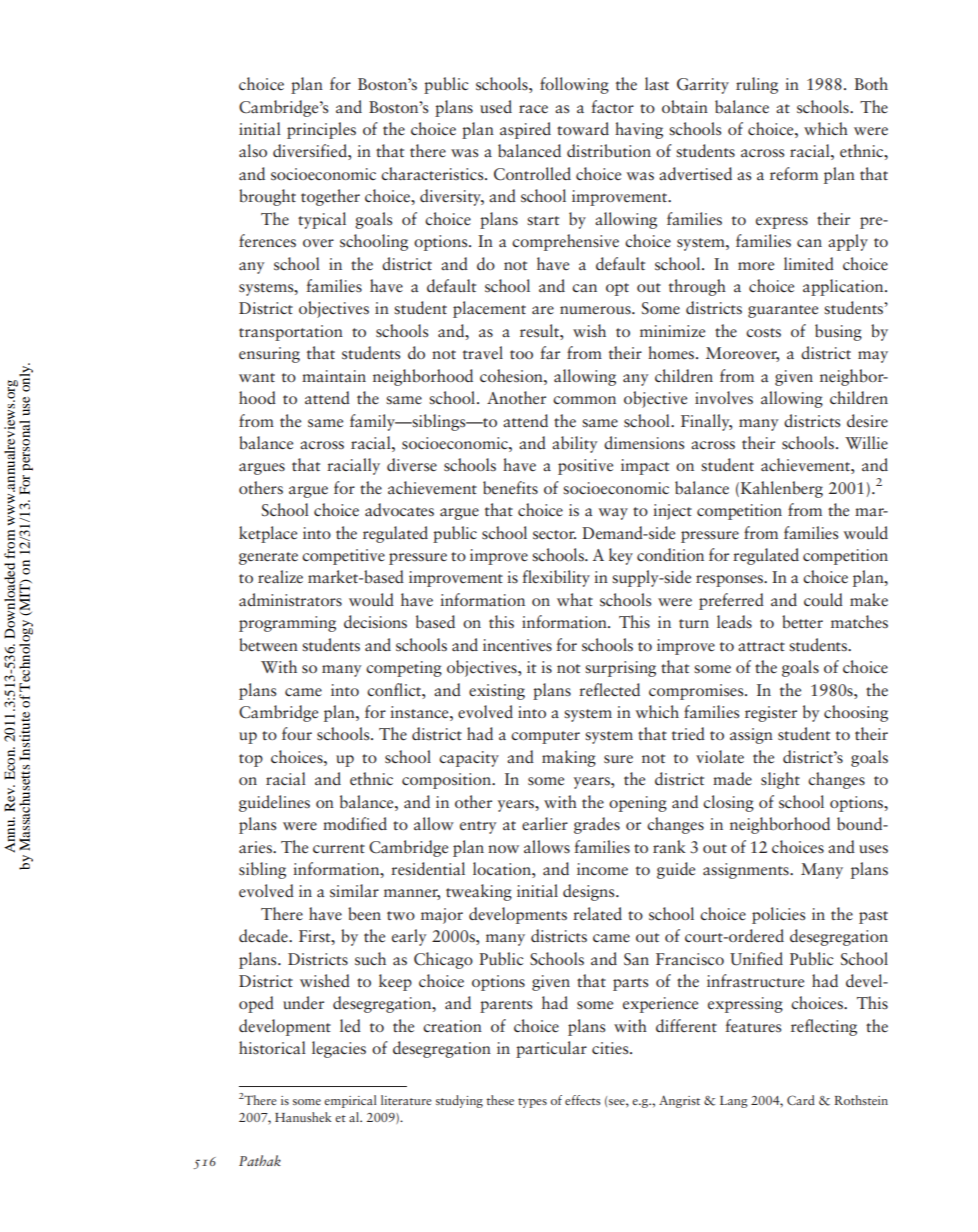 This image has width=978, height=1232. I want to click on what, so click(575, 599).
